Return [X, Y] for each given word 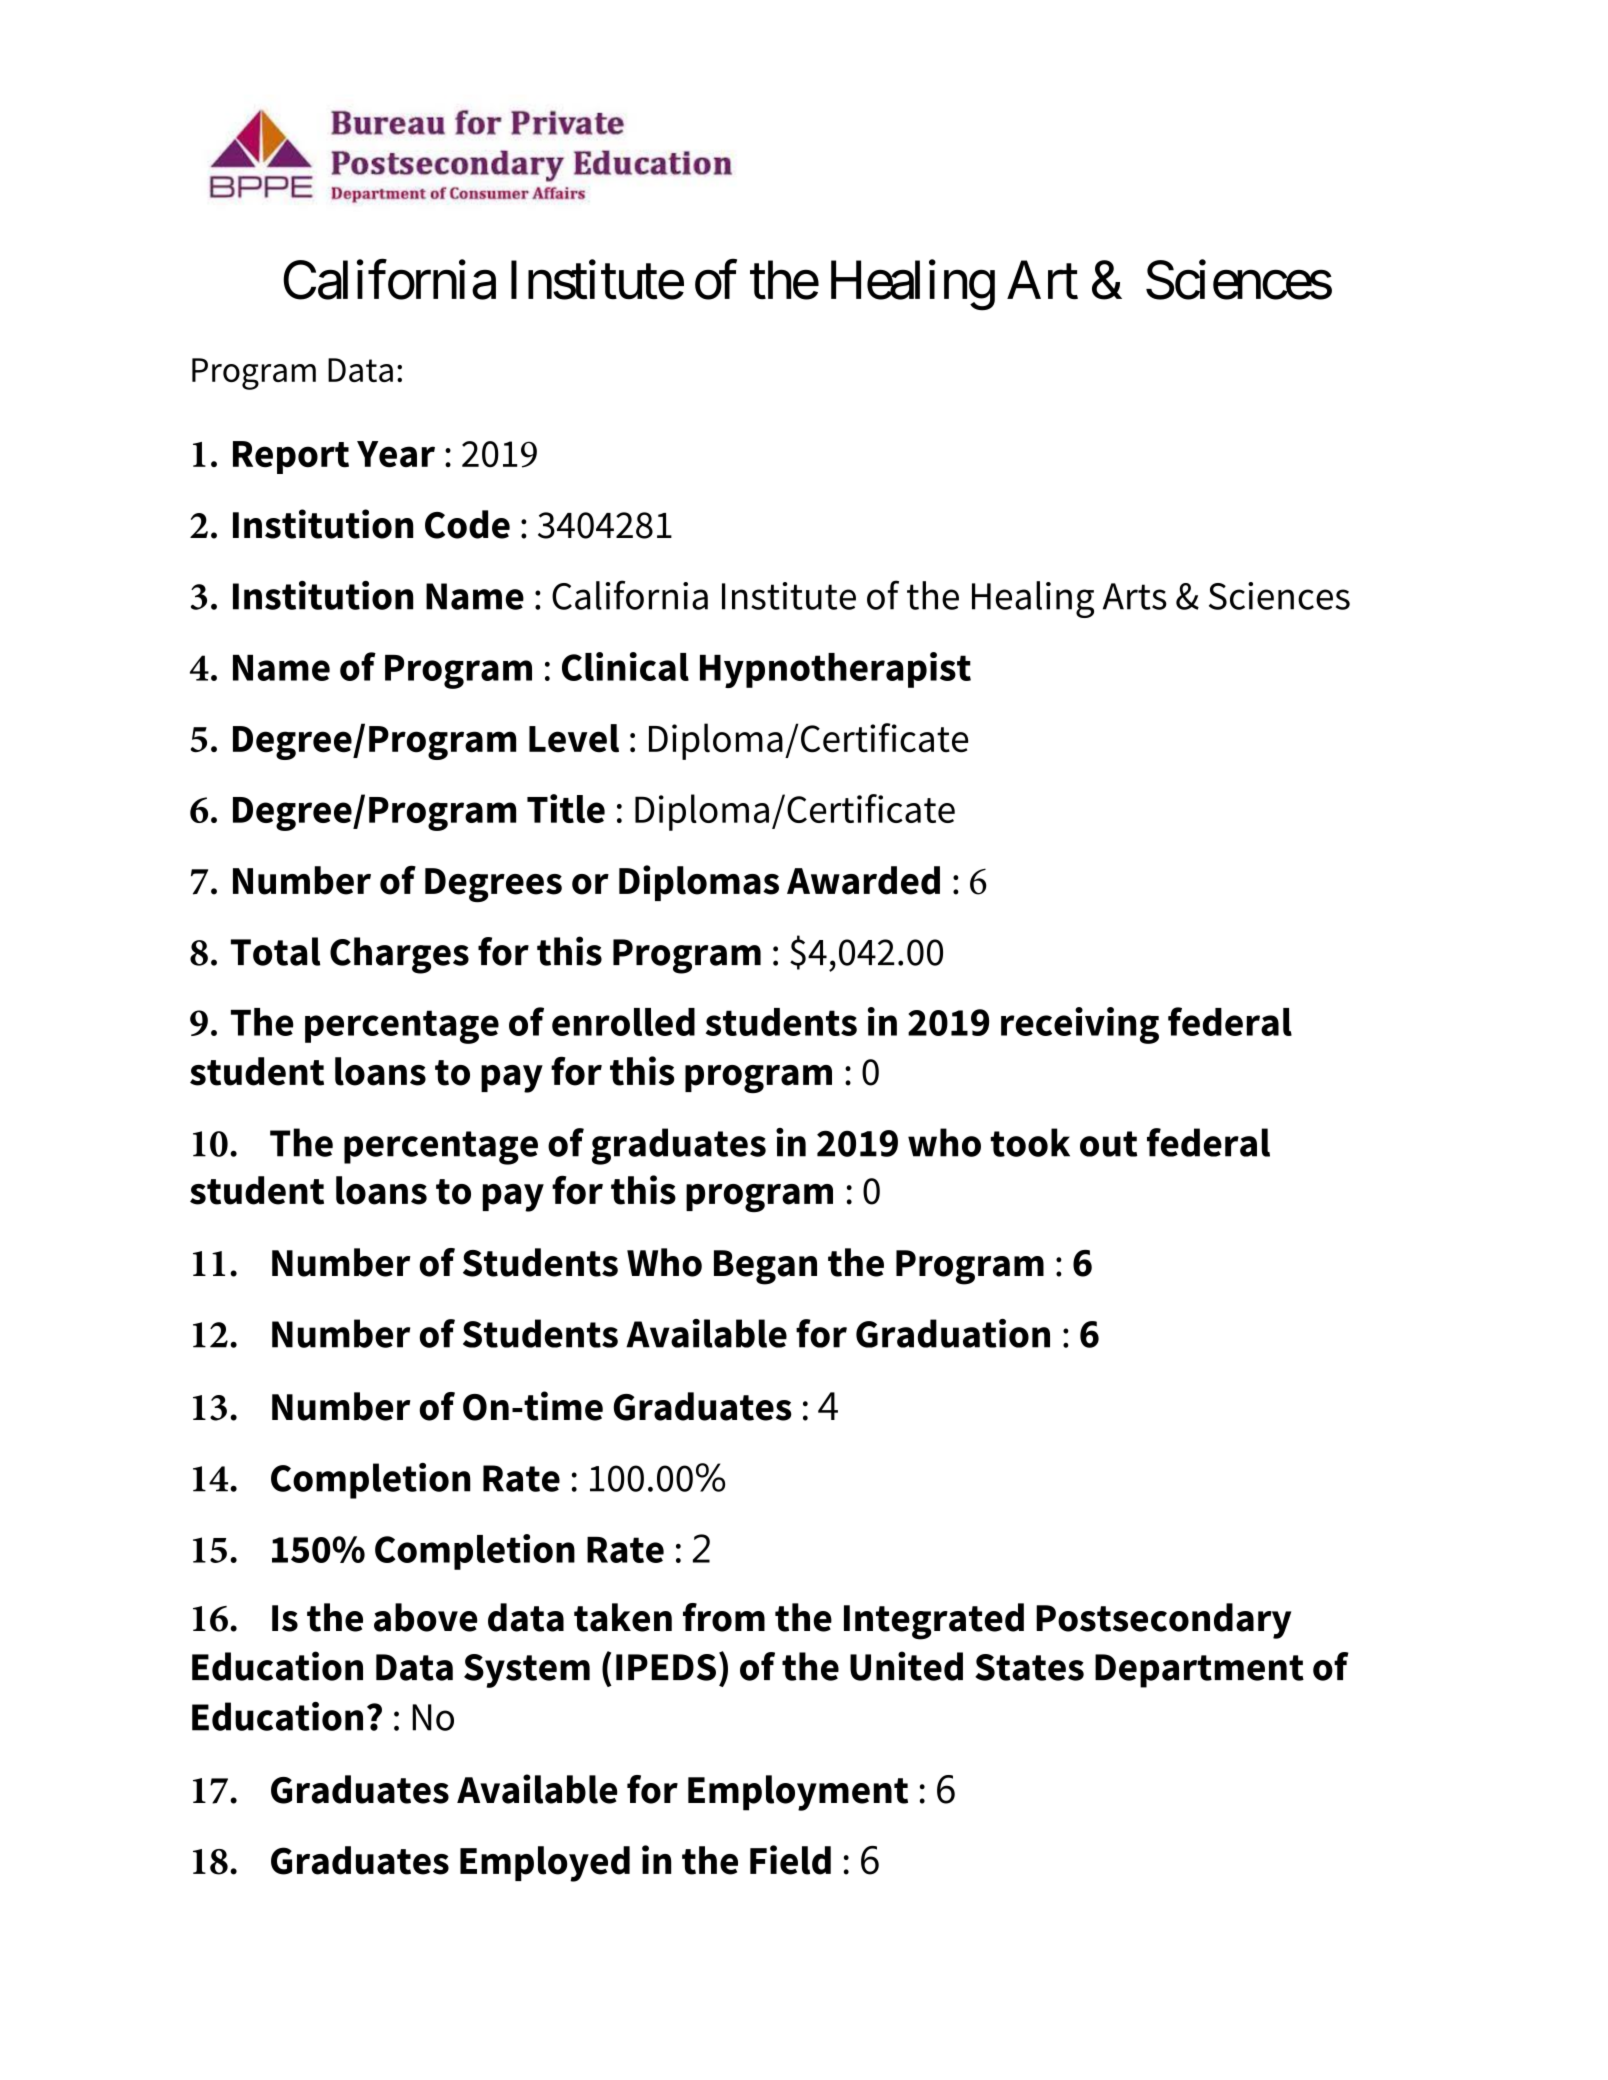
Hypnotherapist [835, 670]
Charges [399, 955]
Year [396, 454]
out [1108, 1144]
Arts [1135, 596]
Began [765, 1267]
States [1029, 1667]
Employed [545, 1864]
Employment [798, 1793]
